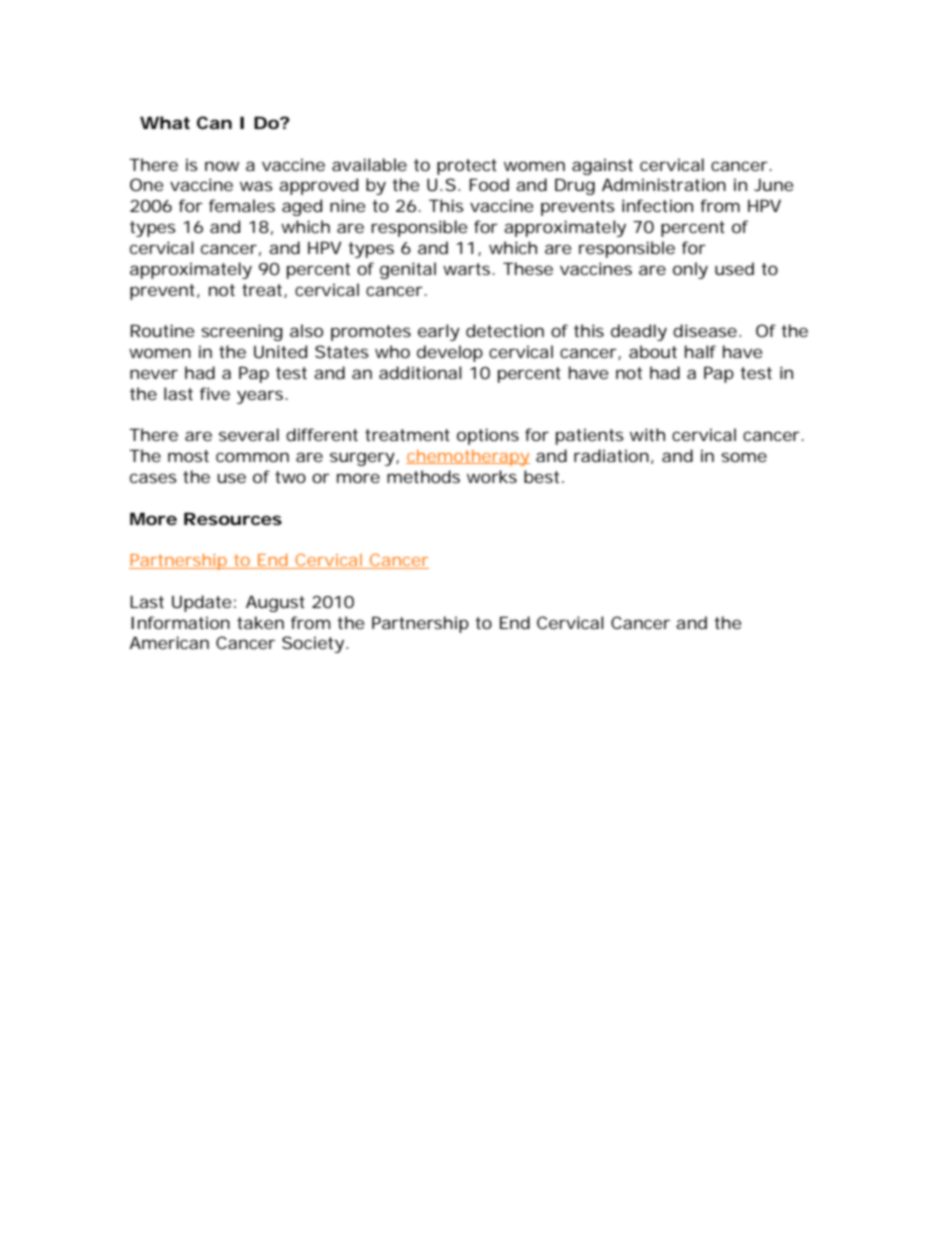 The height and width of the document is (1233, 952). Describe the element at coordinates (466, 269) in the document. I see `warts` at that location.
